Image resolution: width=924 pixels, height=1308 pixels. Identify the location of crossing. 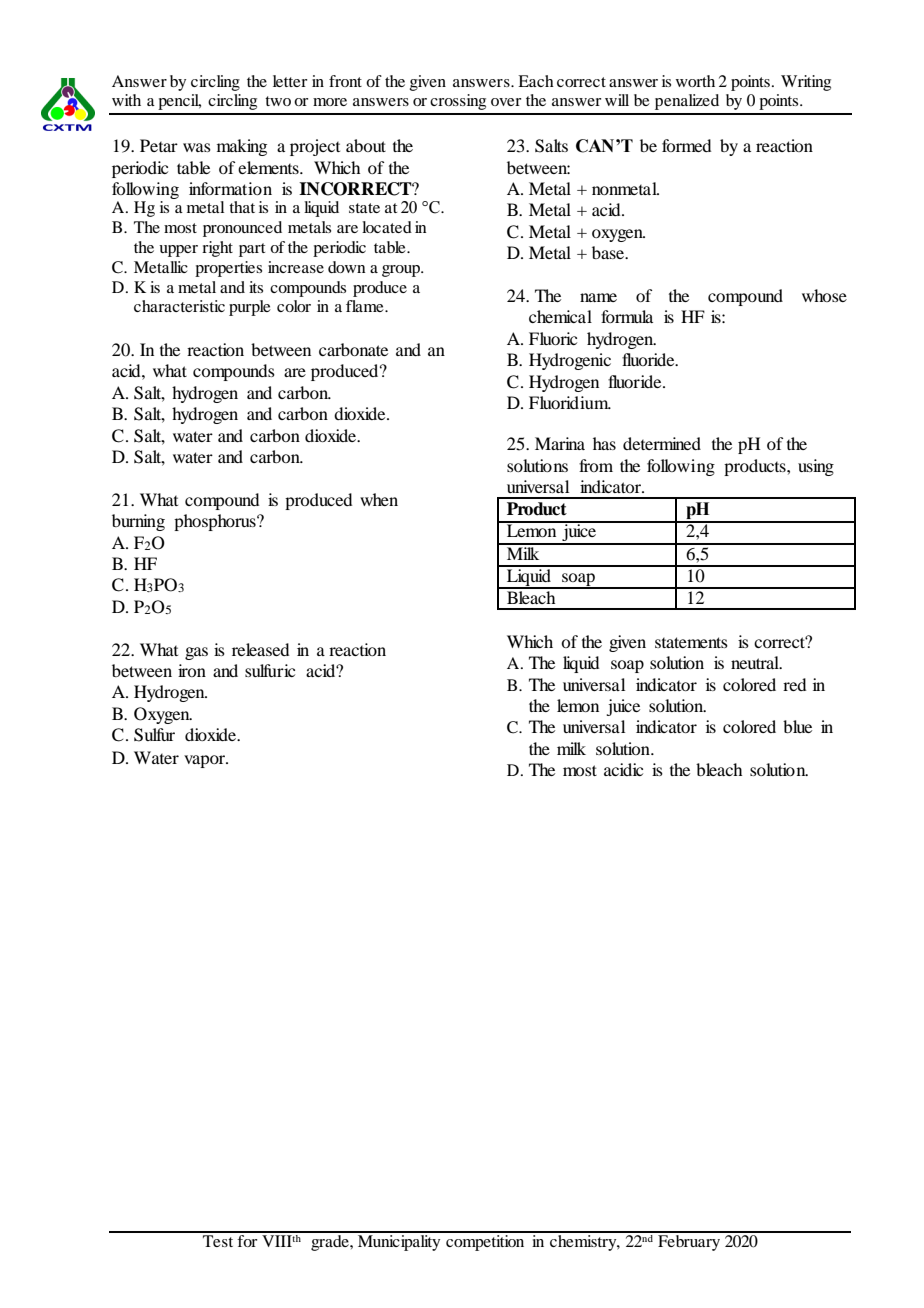
(458, 102).
